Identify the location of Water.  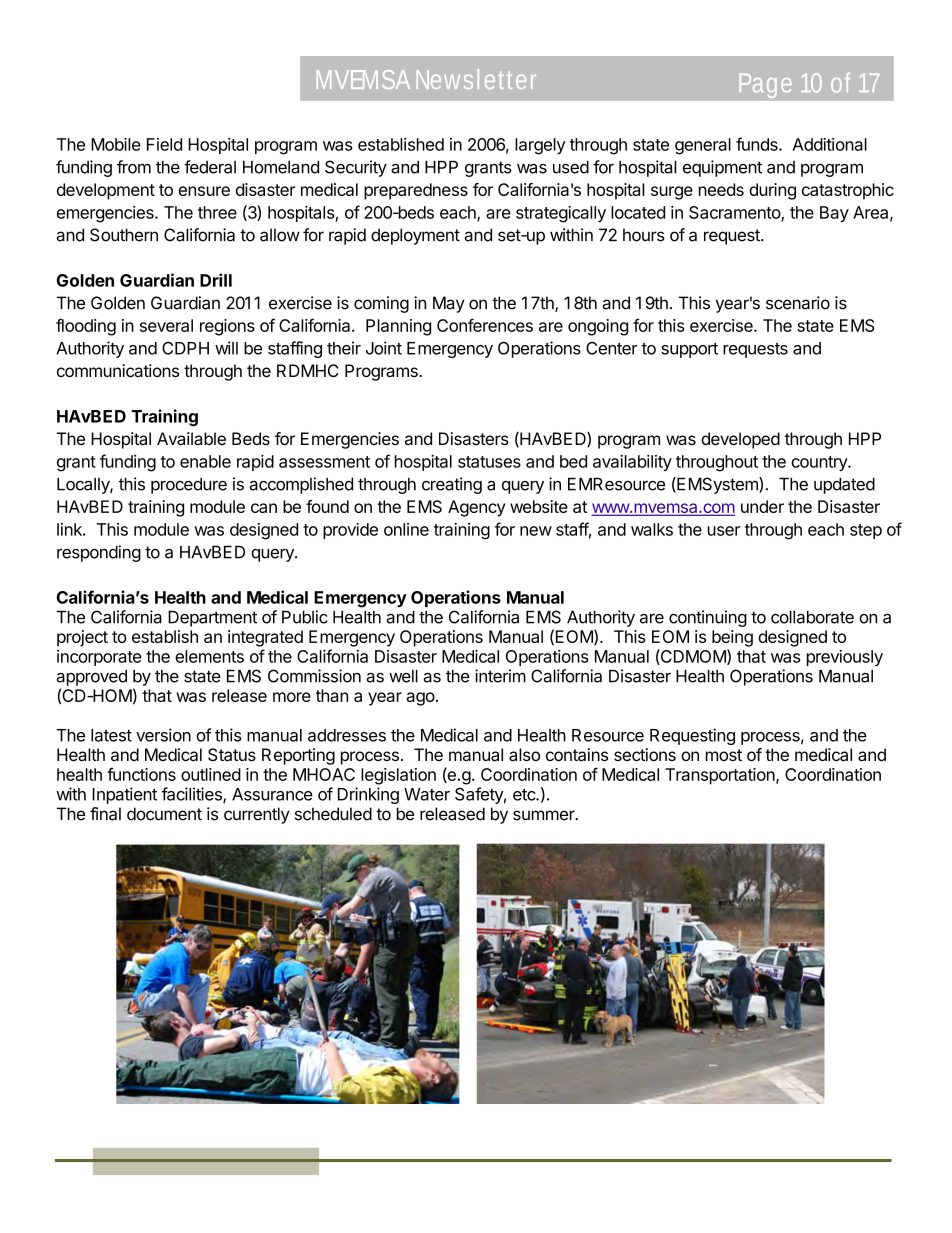
(427, 794).
